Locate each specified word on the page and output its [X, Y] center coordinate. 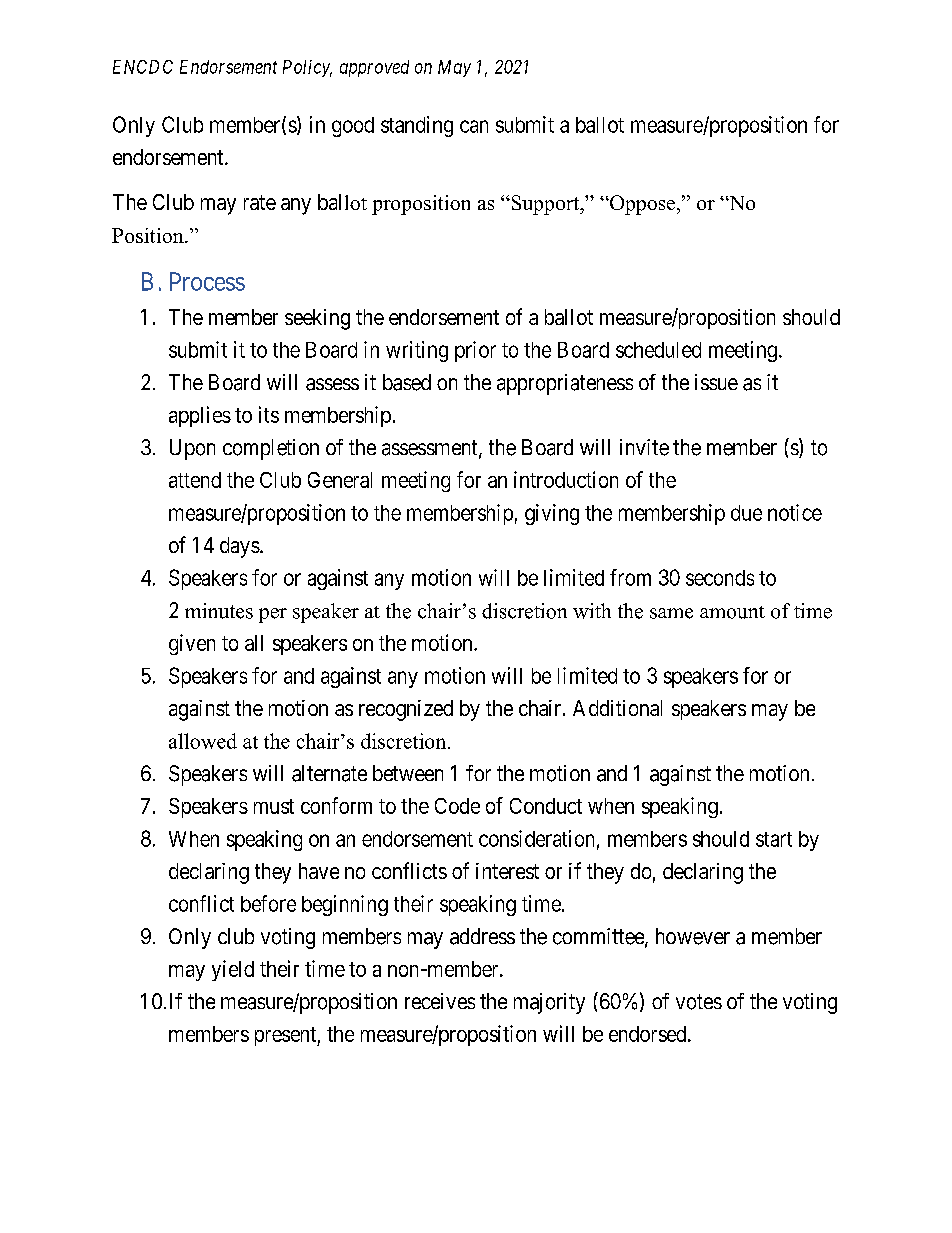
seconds [720, 578]
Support [545, 205]
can [474, 126]
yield [233, 970]
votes [699, 1002]
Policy [307, 68]
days [240, 547]
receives [440, 1001]
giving [552, 514]
